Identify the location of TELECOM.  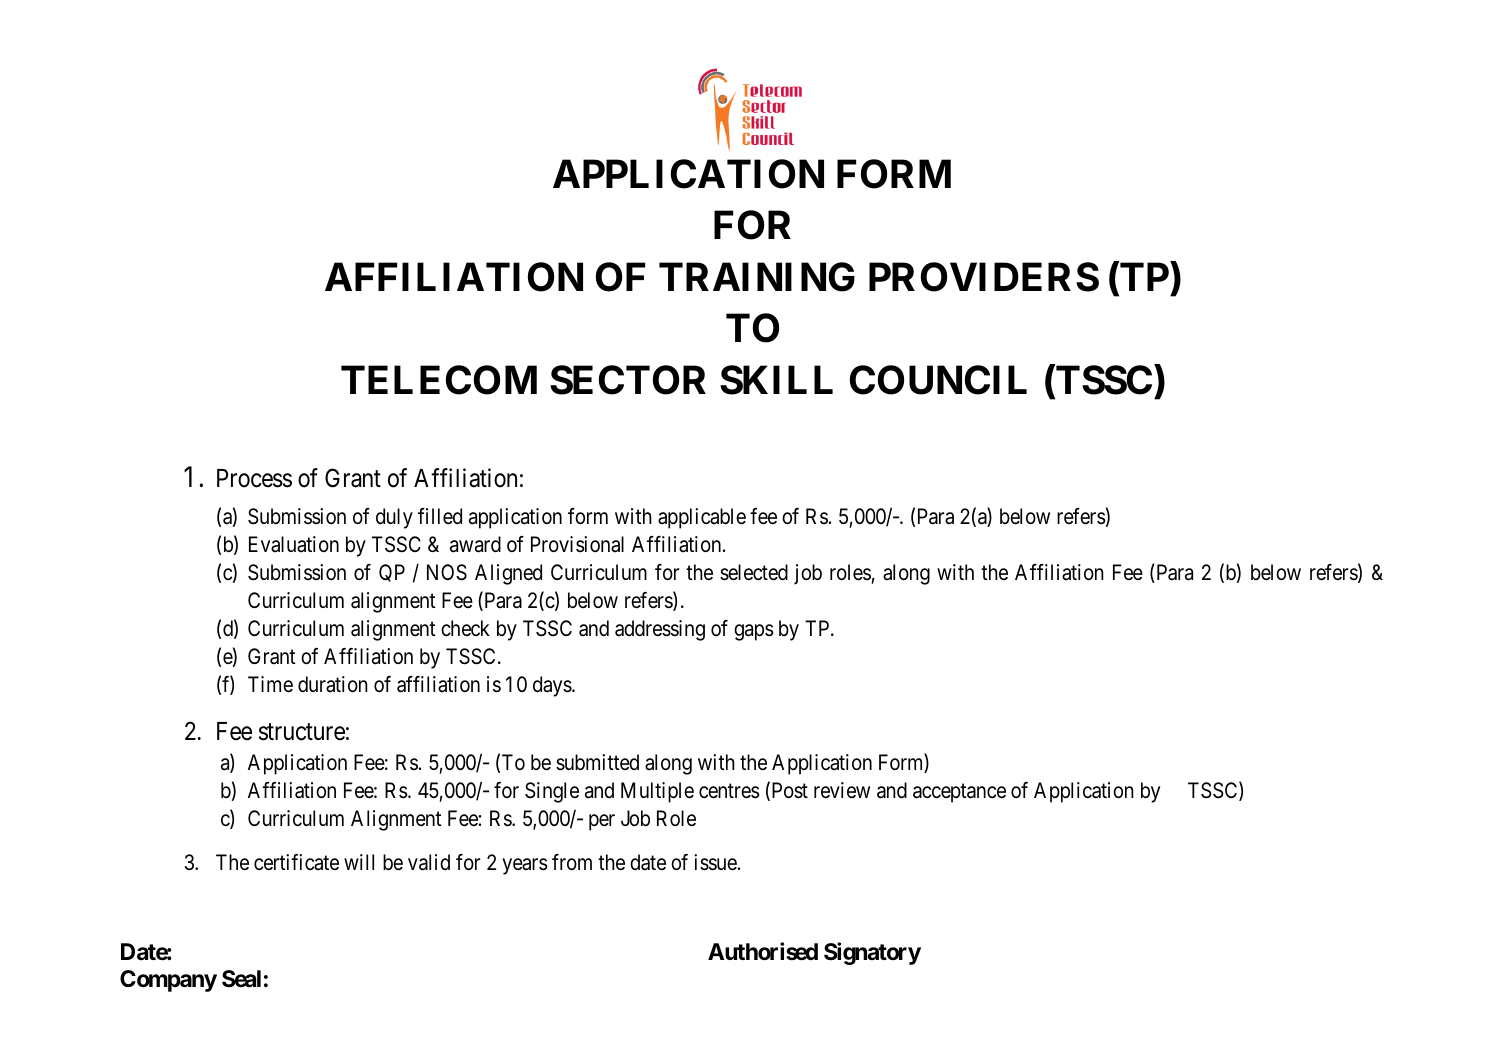
(439, 380).
